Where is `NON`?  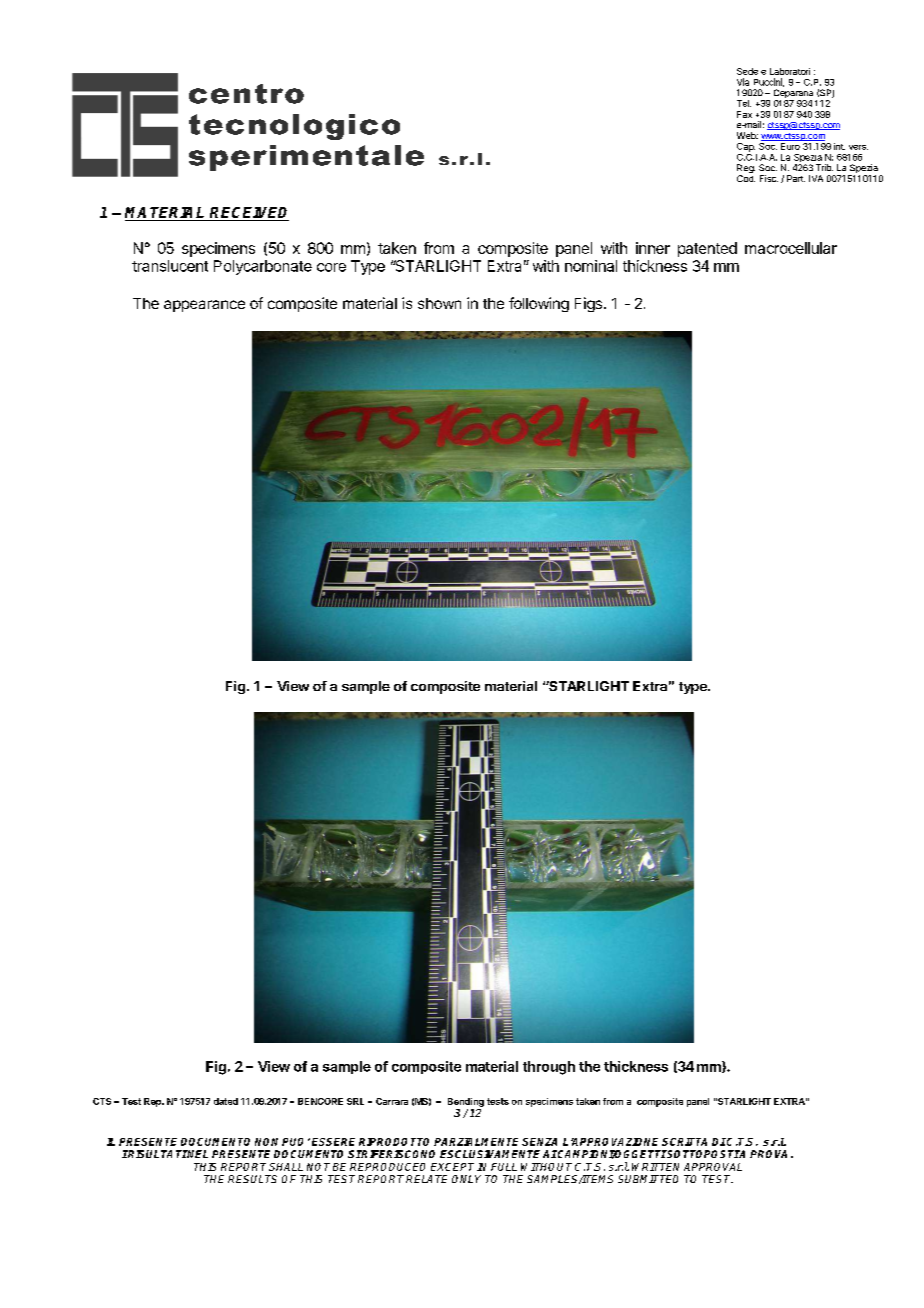
NON is located at coordinates (266, 1142).
